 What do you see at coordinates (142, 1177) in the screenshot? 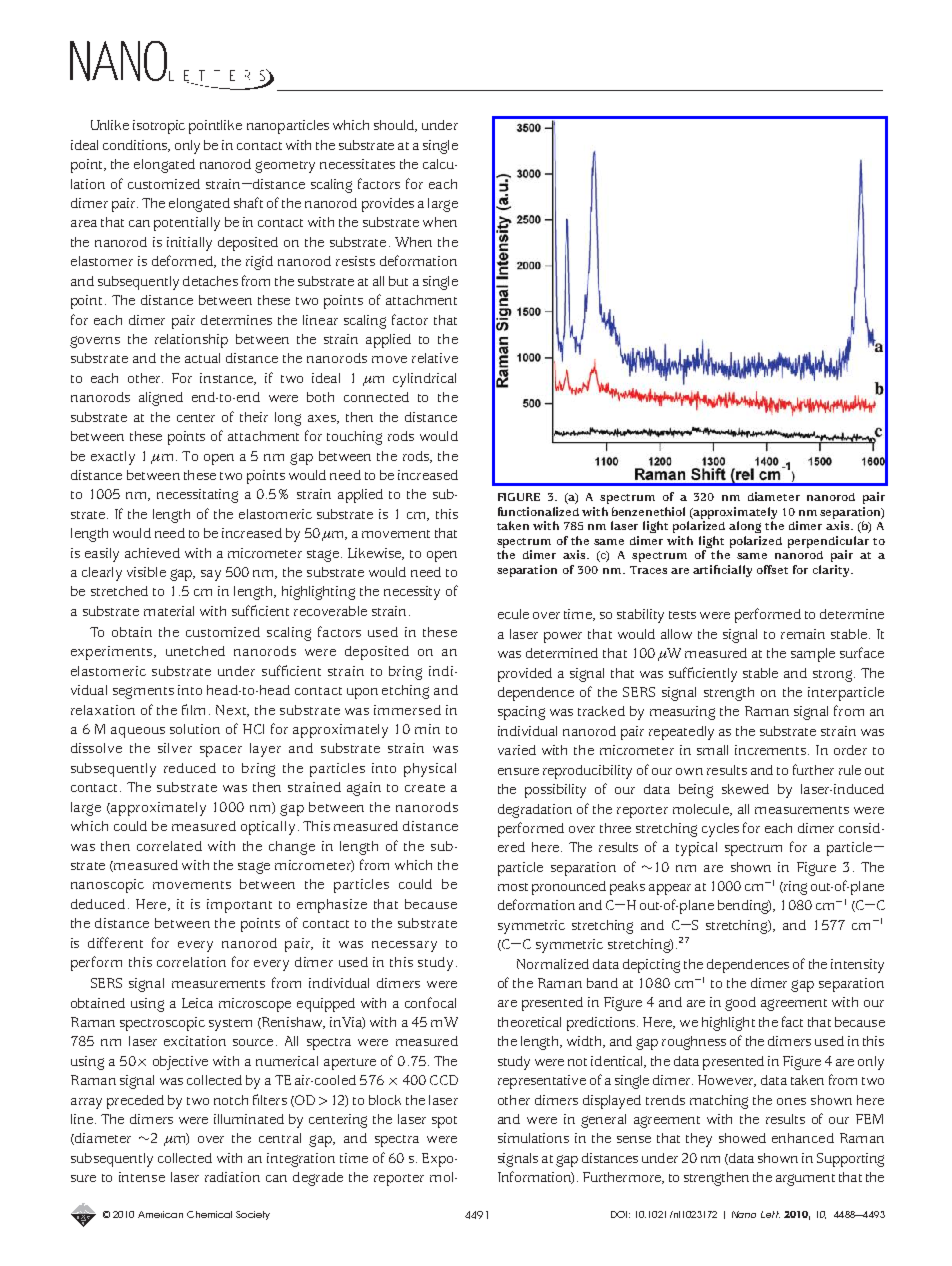
I see `intense` at bounding box center [142, 1177].
